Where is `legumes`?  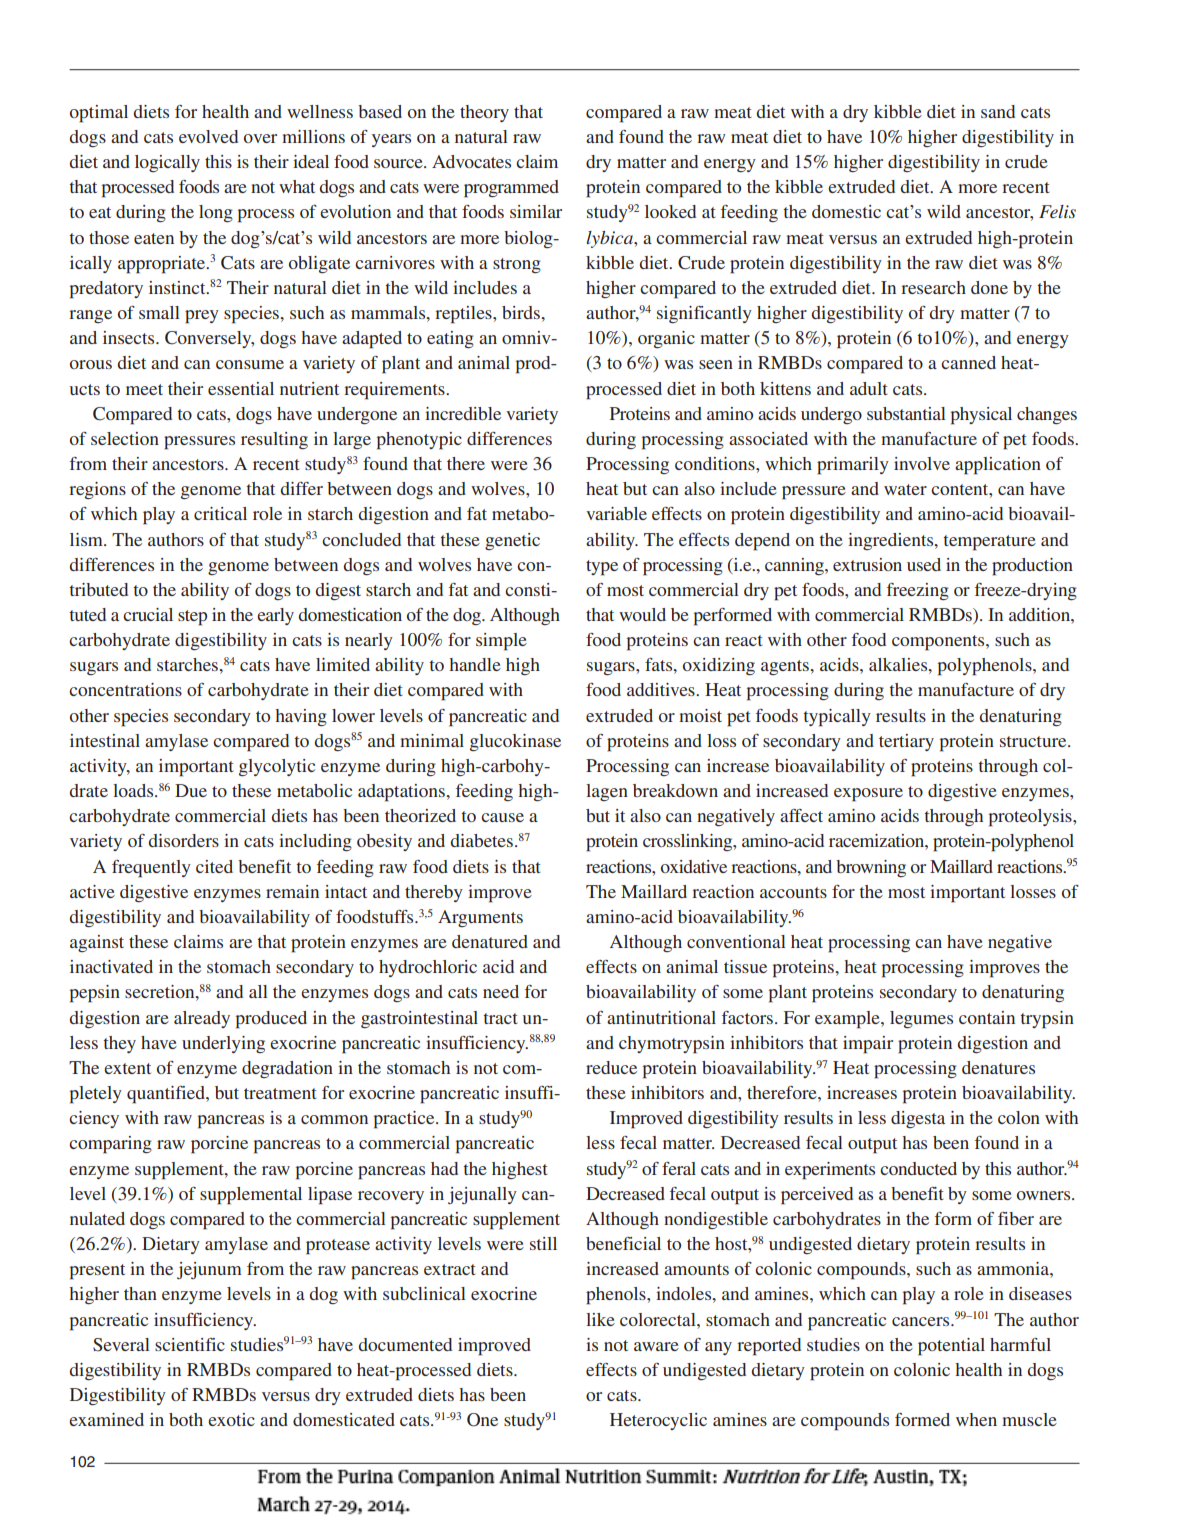
legumes is located at coordinates (921, 1020).
